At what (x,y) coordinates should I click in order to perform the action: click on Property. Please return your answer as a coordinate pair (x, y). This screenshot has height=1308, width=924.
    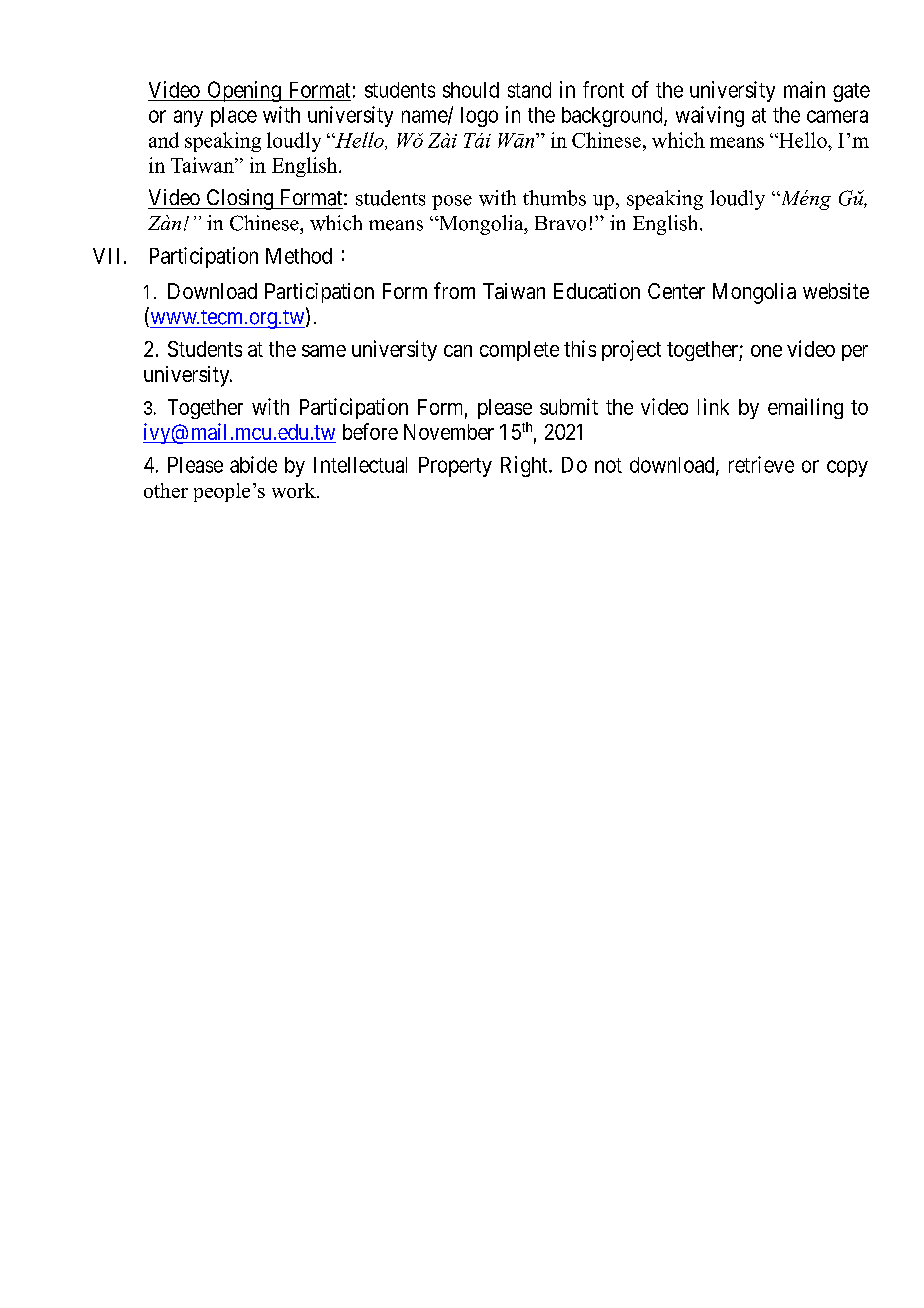
    Looking at the image, I should click on (455, 467).
